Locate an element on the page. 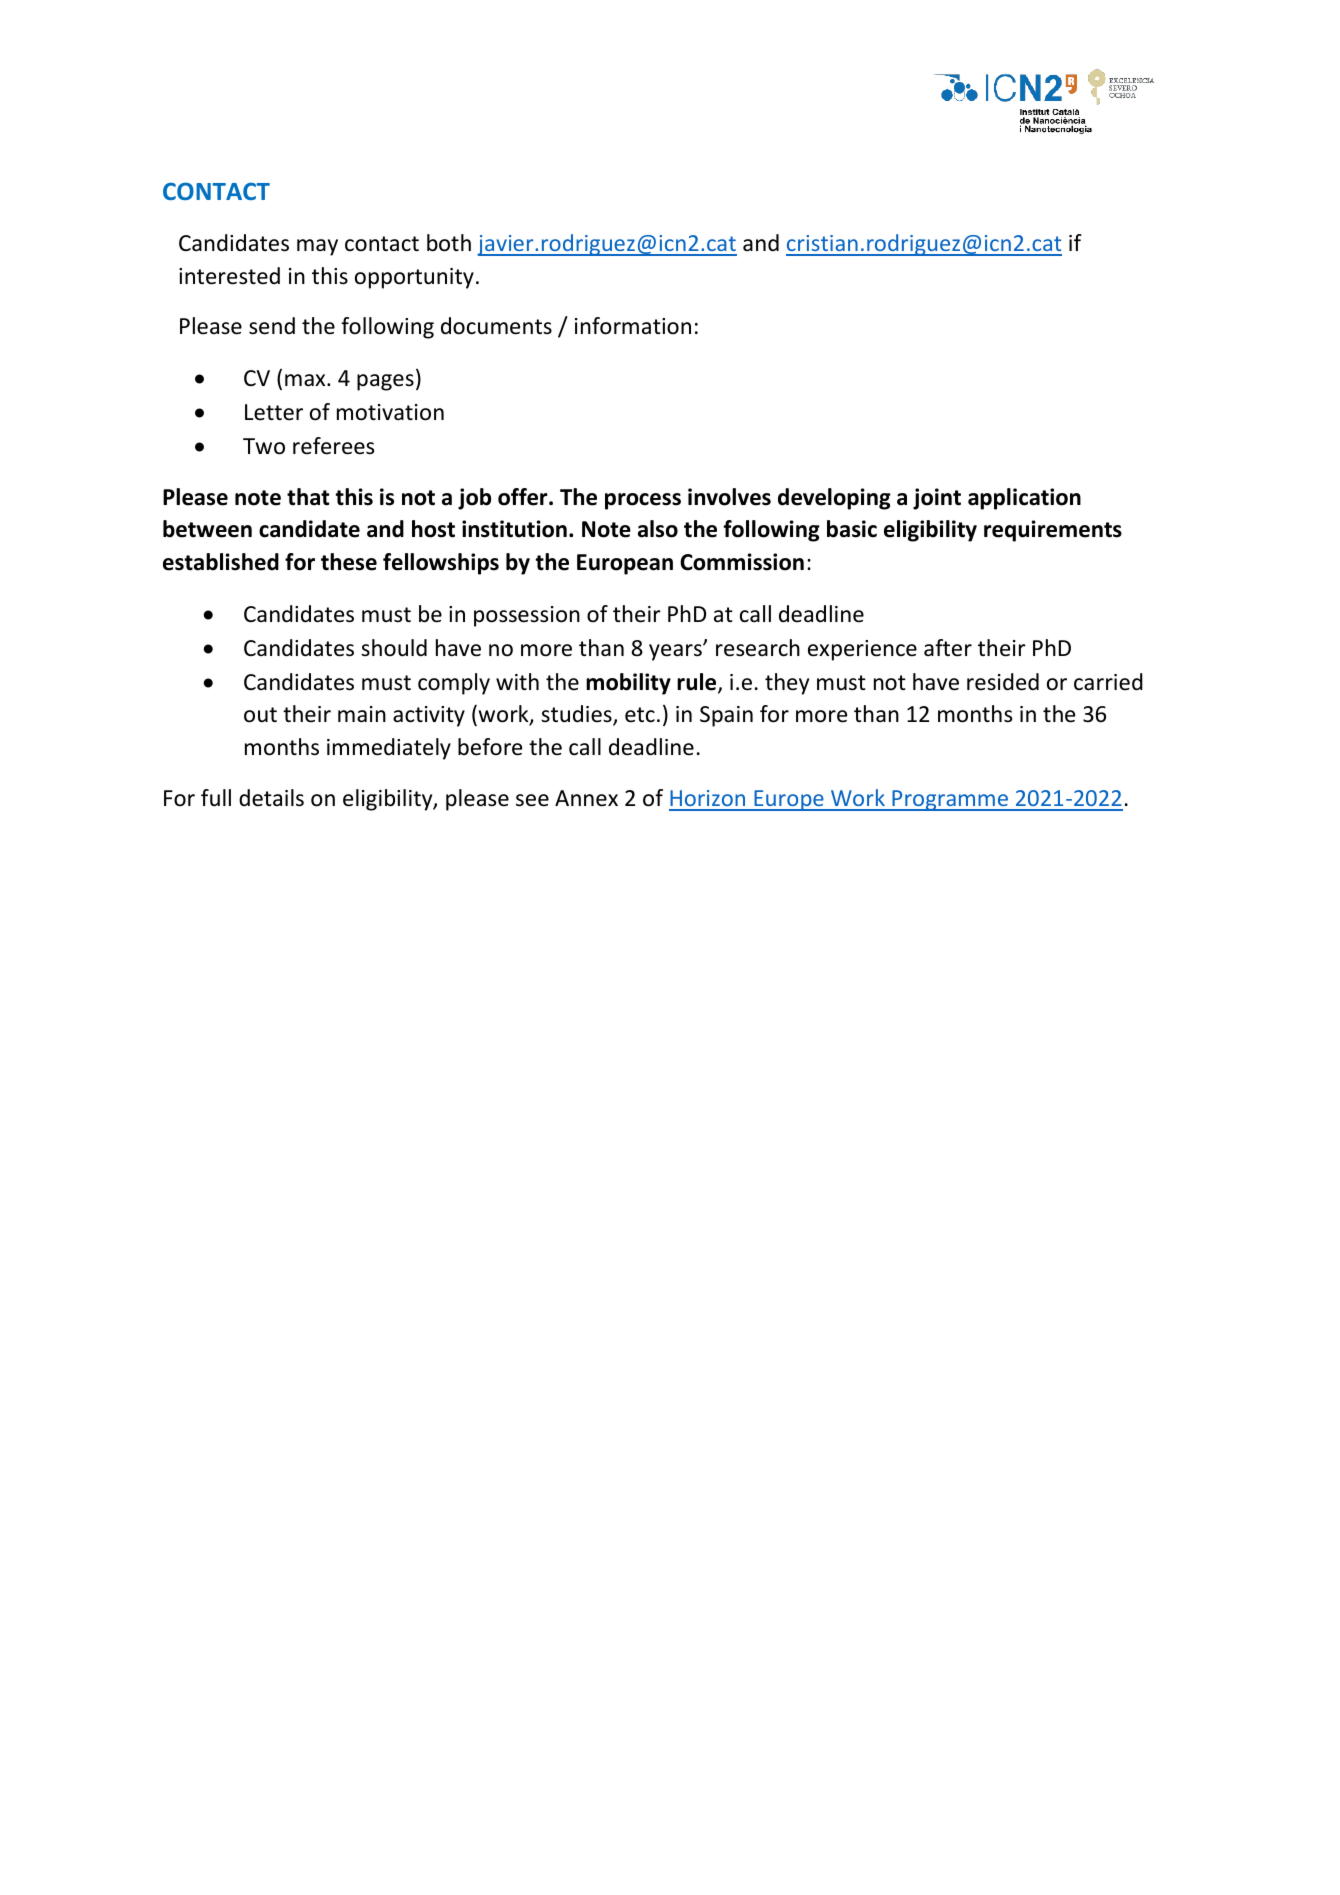 The image size is (1340, 1895). joint is located at coordinates (937, 499).
